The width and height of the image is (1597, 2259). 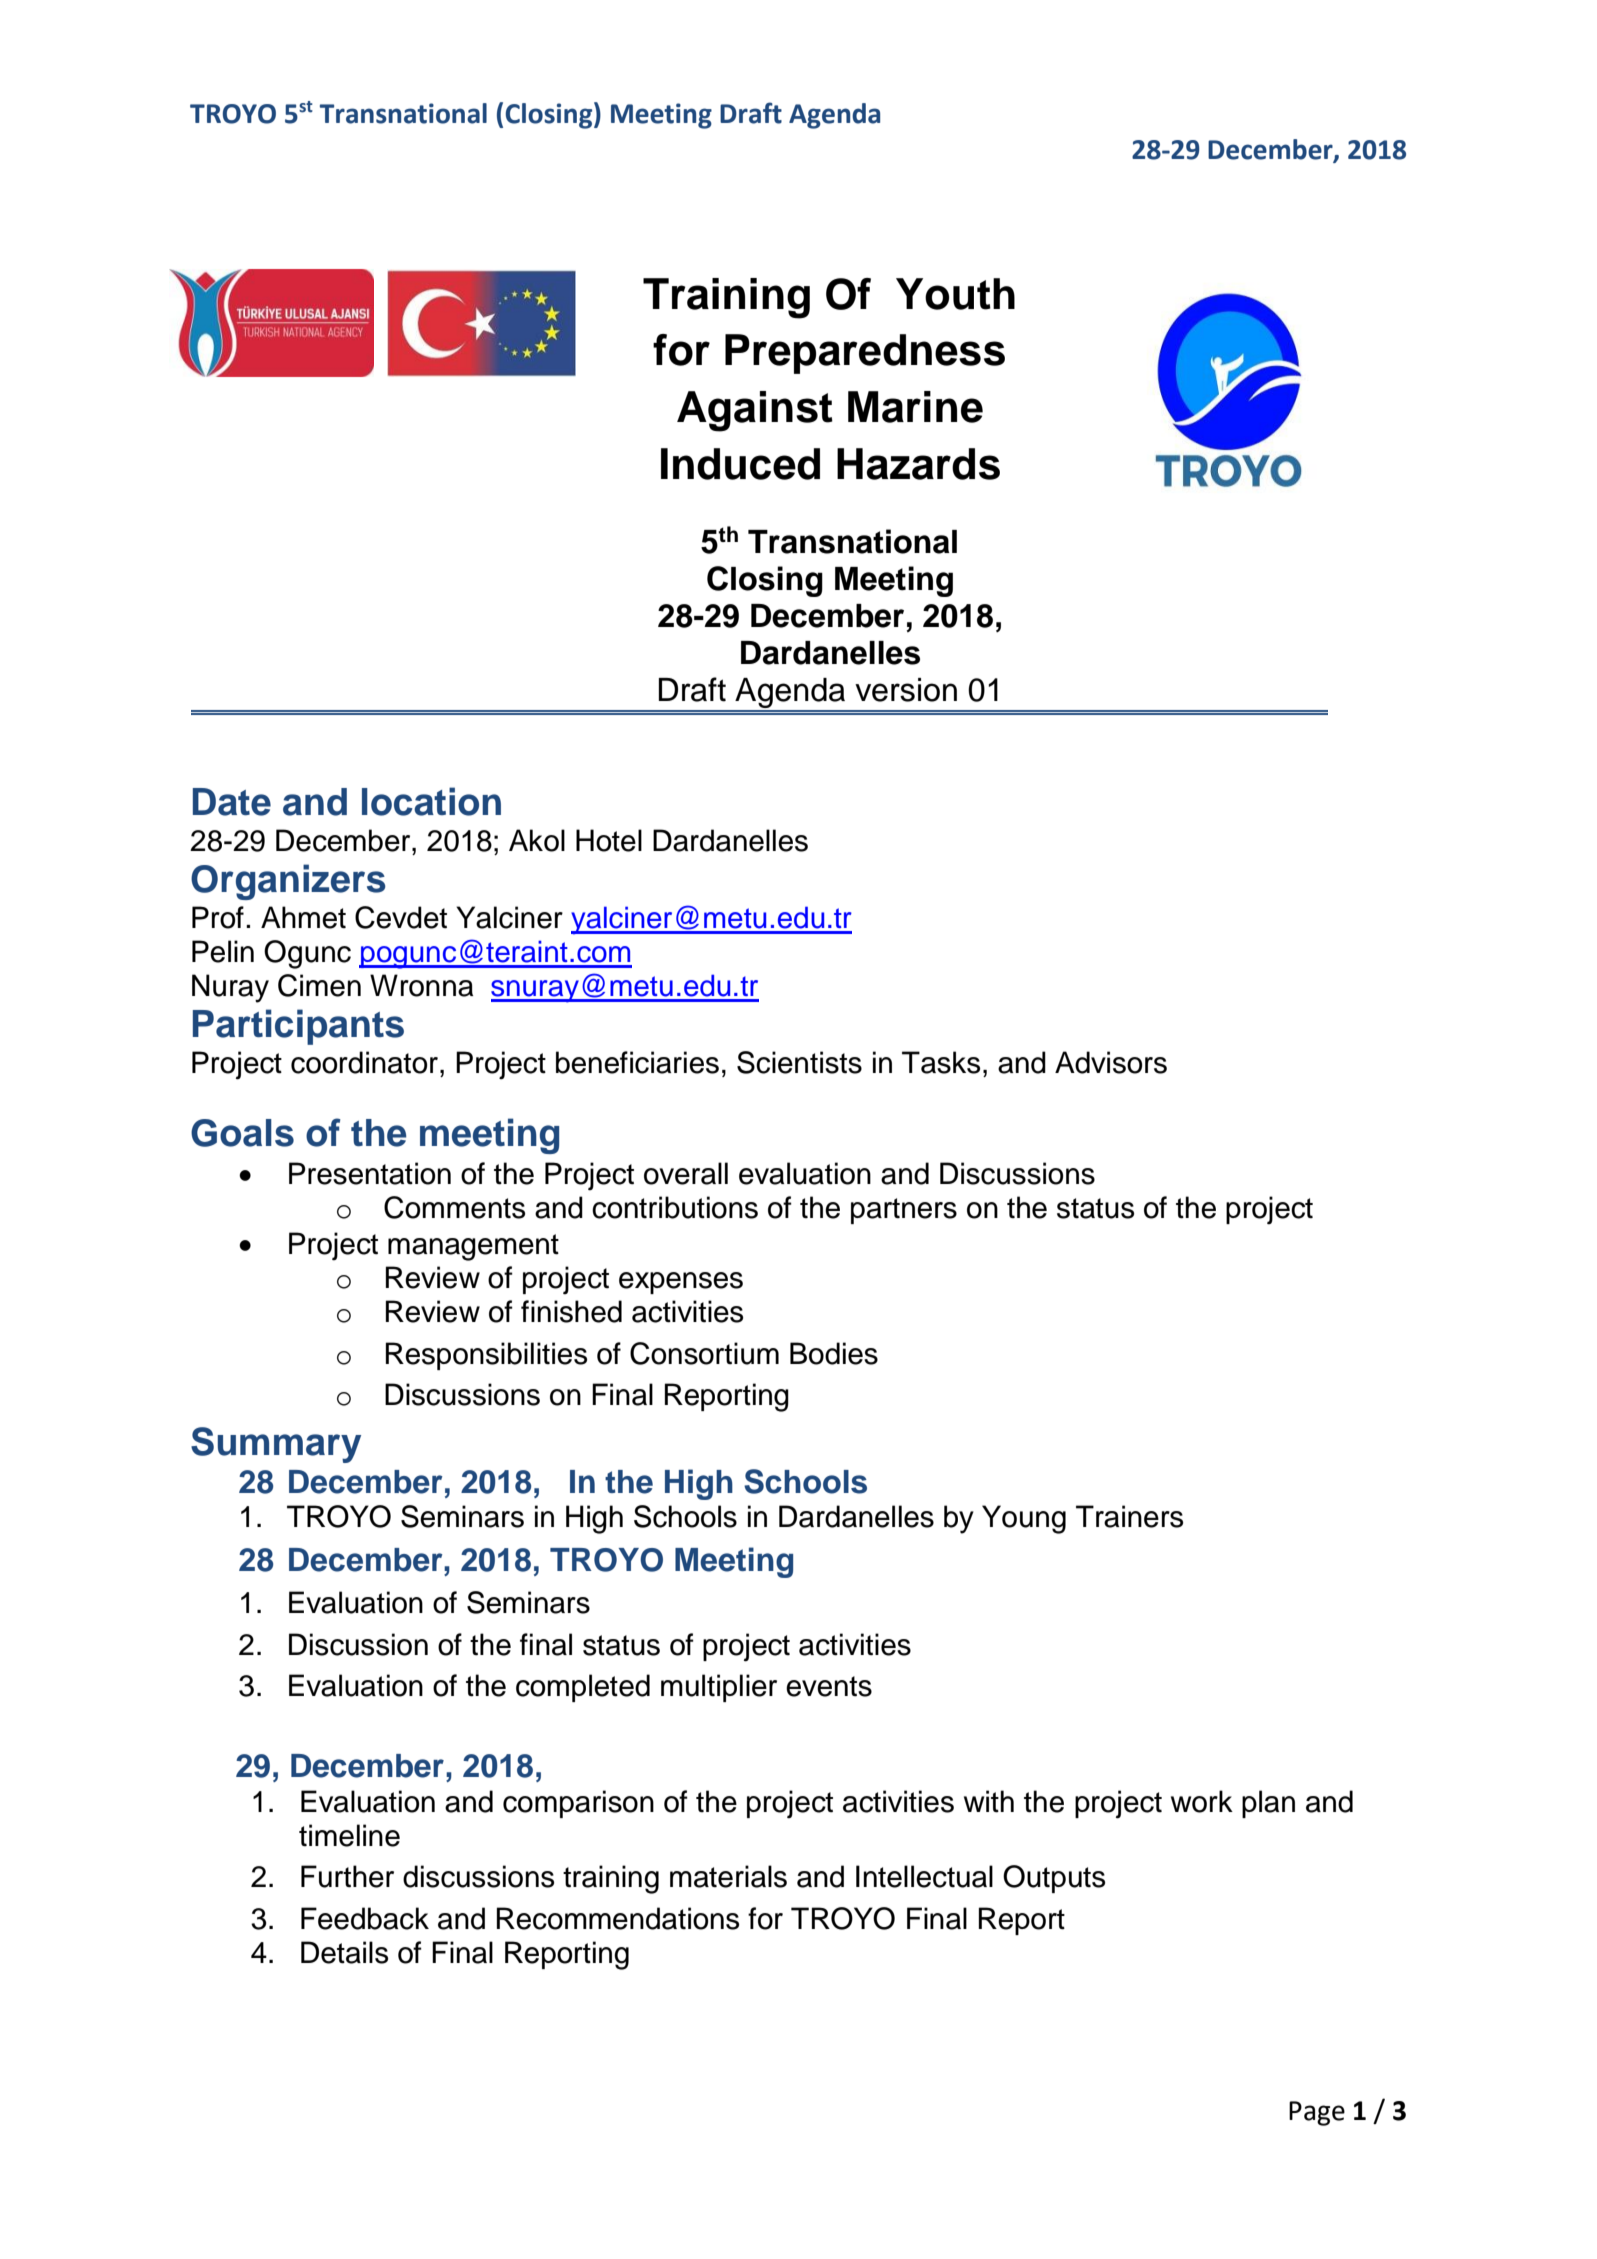 What do you see at coordinates (1129, 1516) in the image?
I see `Trainers` at bounding box center [1129, 1516].
